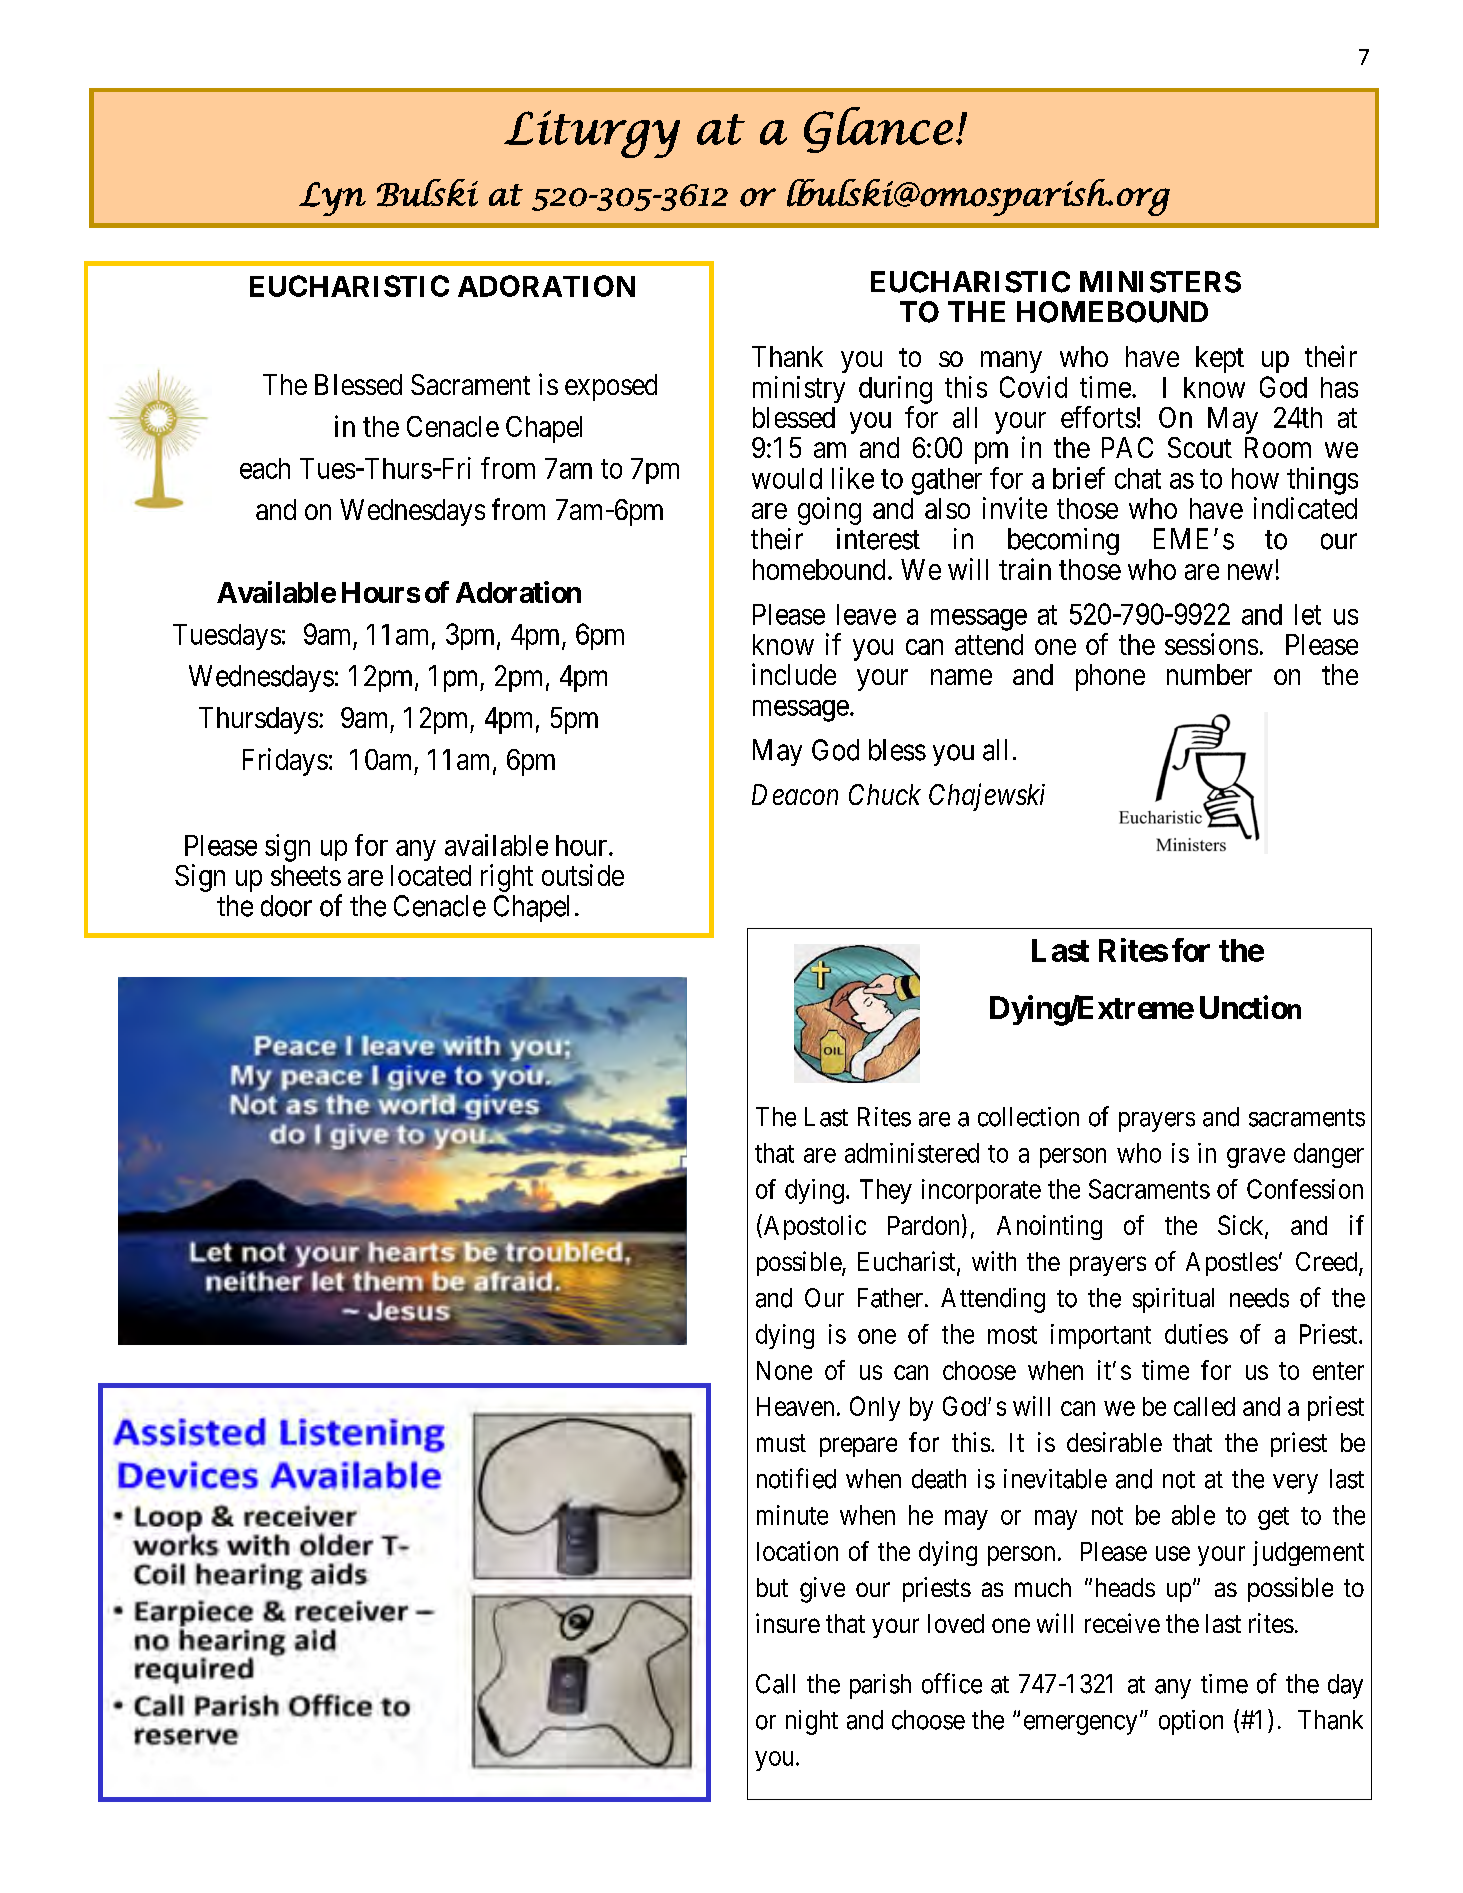  I want to click on kept, so click(1220, 359).
